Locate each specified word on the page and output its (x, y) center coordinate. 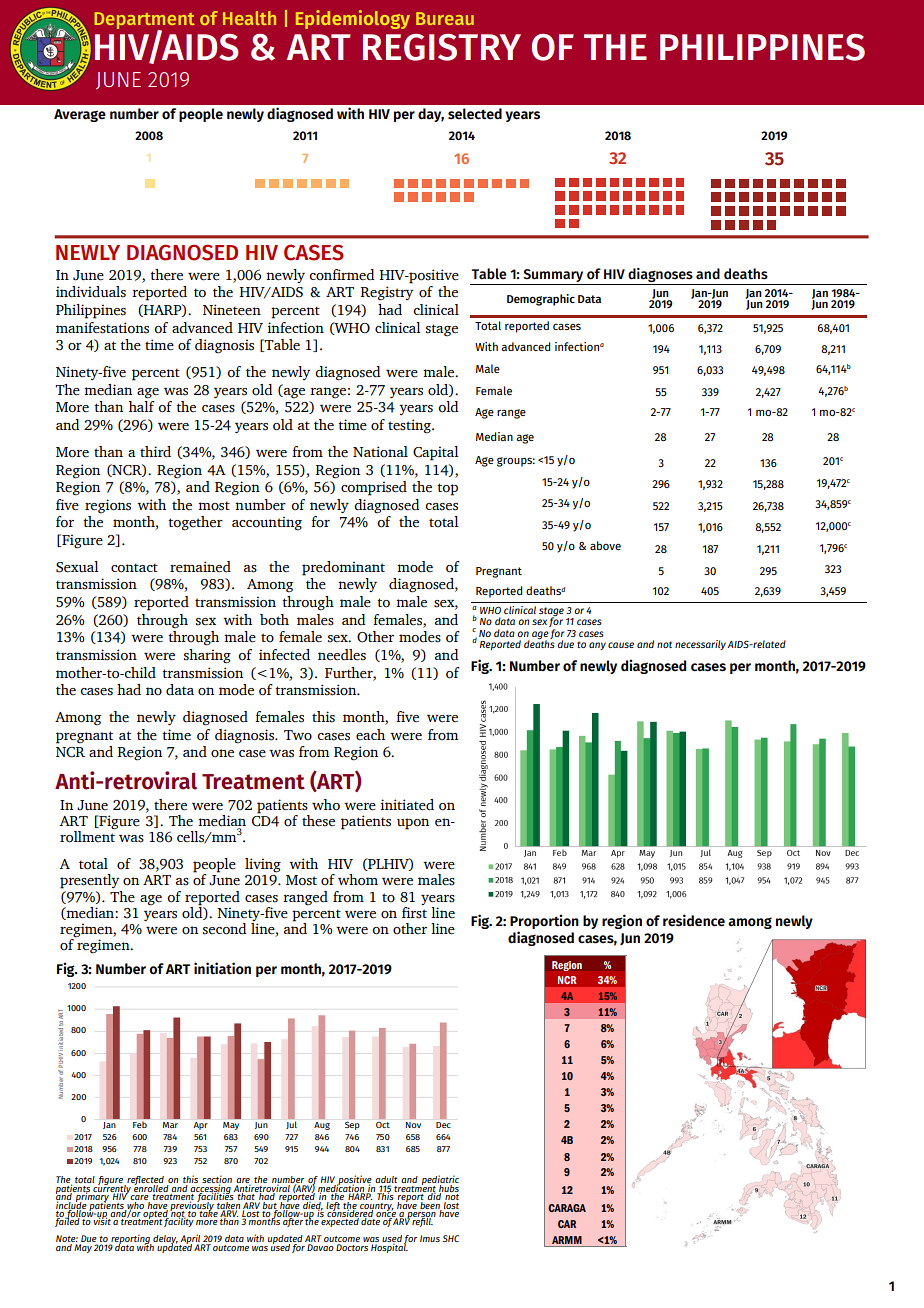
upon (413, 824)
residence (694, 920)
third (155, 452)
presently (89, 881)
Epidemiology (353, 19)
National (380, 452)
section (217, 1180)
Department (145, 21)
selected (475, 114)
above (605, 545)
